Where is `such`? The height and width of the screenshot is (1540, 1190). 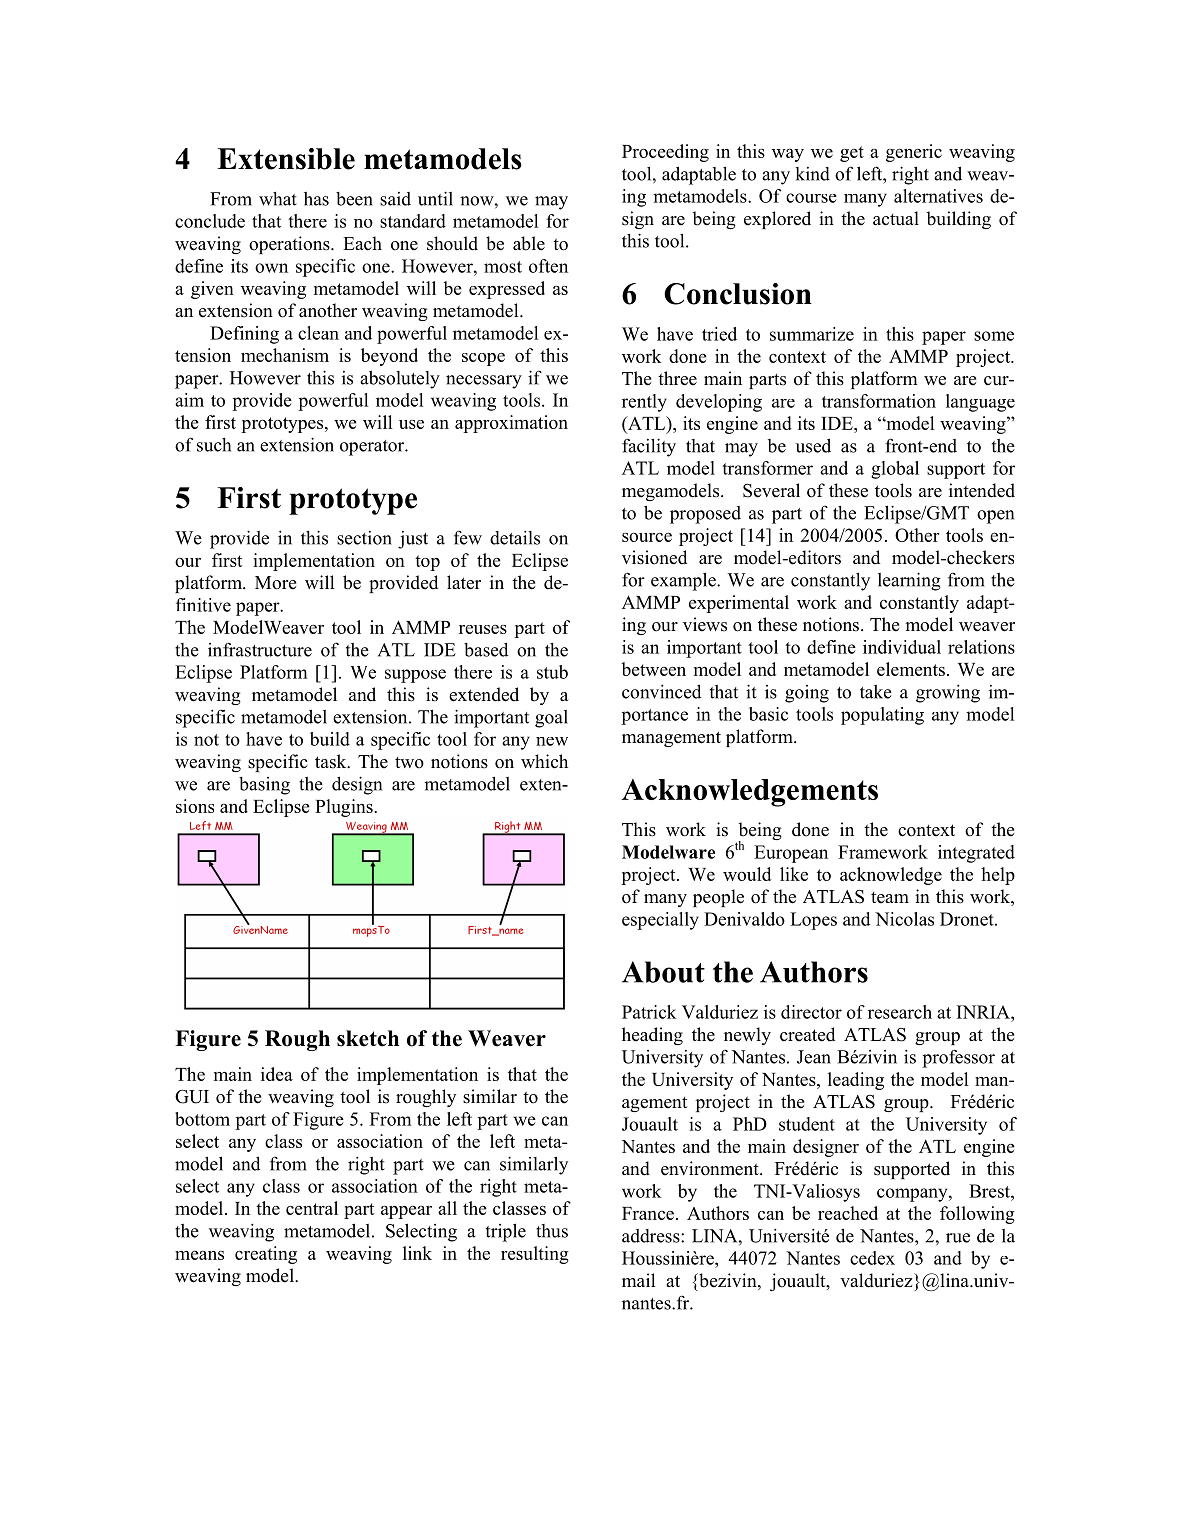 such is located at coordinates (214, 445).
